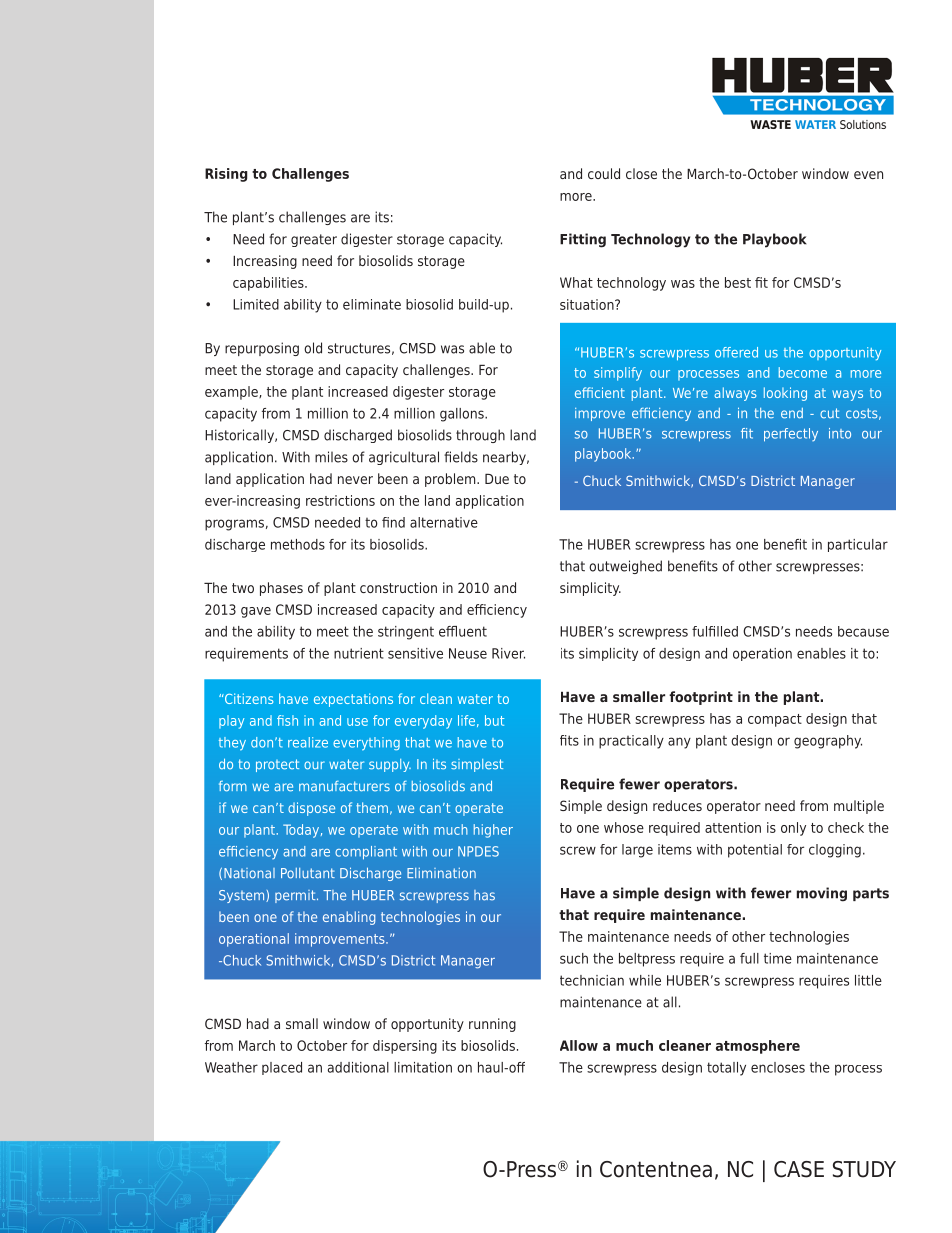  Describe the element at coordinates (868, 175) in the image. I see `even` at that location.
